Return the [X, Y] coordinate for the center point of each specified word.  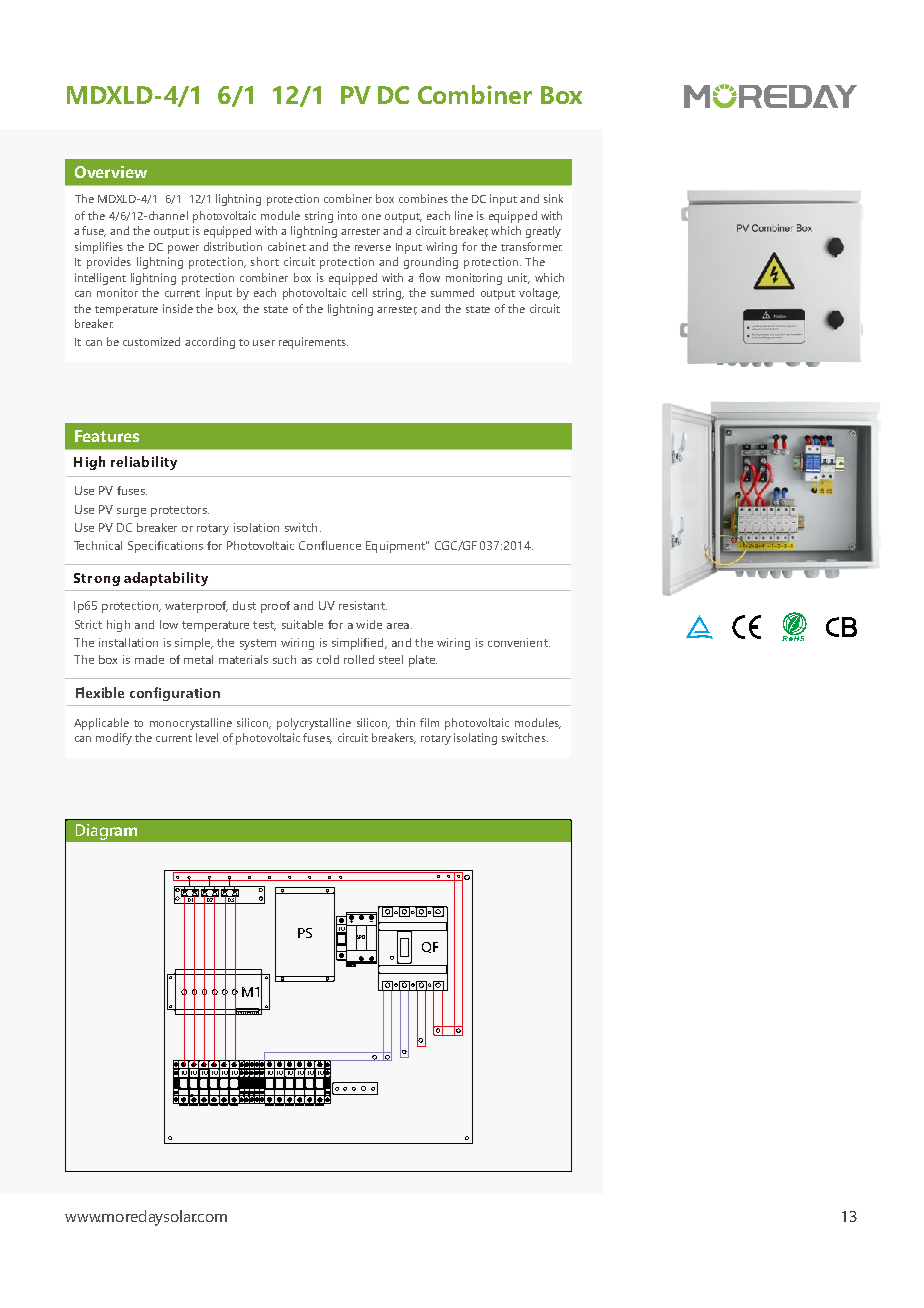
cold [328, 659]
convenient [519, 642]
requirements [313, 343]
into [347, 215]
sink [553, 198]
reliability [144, 463]
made [149, 659]
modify [114, 739]
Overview [111, 172]
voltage [539, 294]
